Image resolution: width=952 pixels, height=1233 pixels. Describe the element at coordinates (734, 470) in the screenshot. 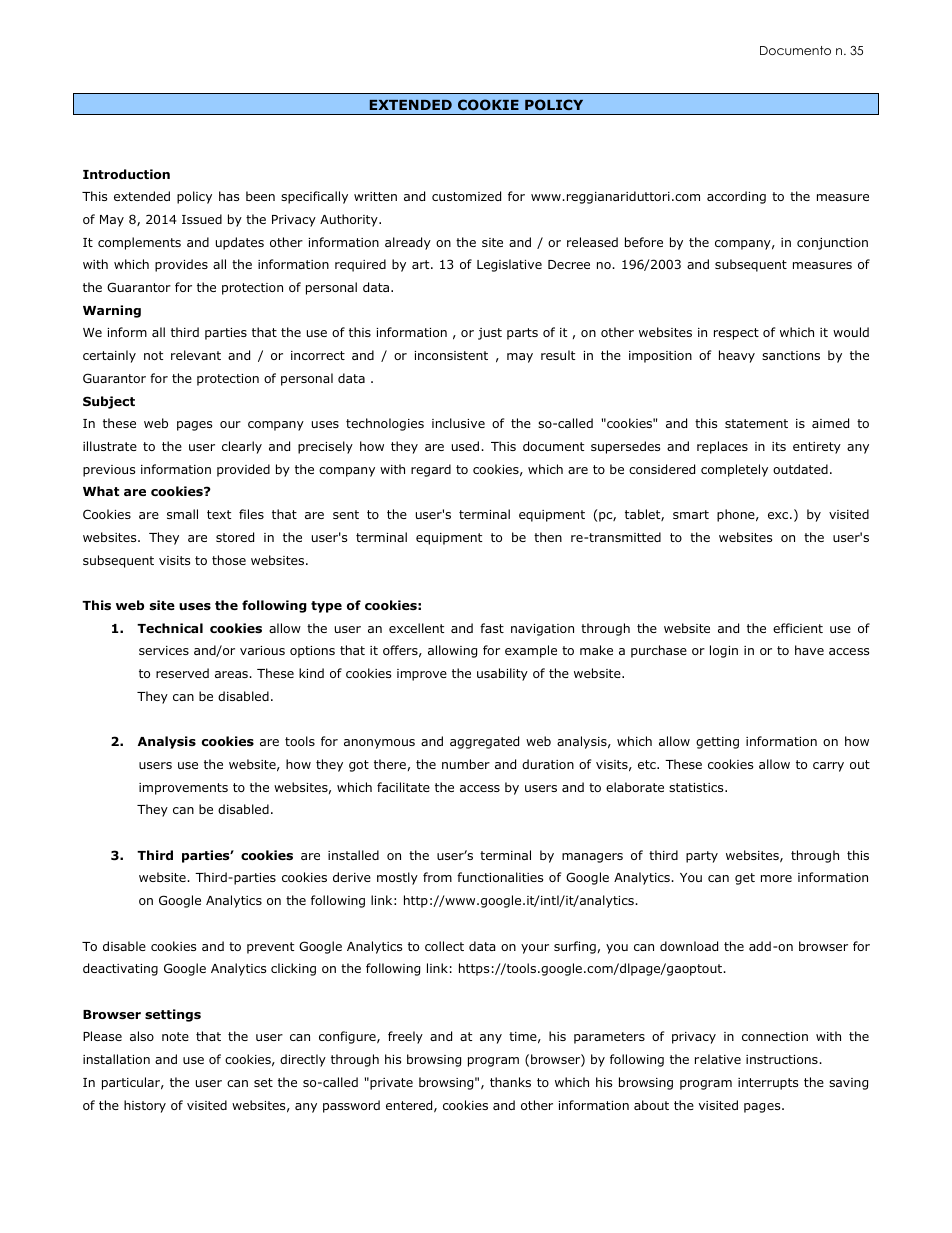

I see `completely` at that location.
